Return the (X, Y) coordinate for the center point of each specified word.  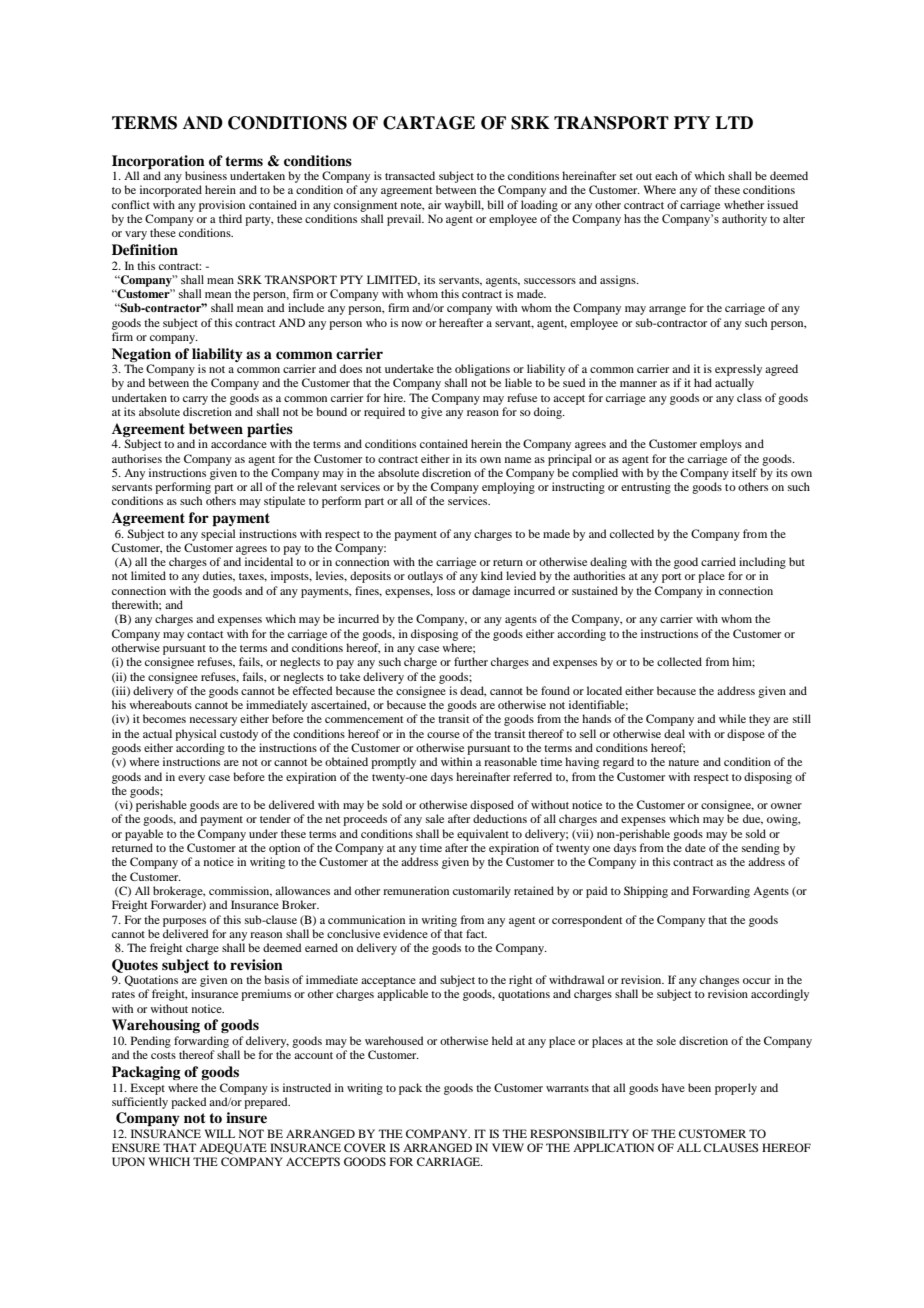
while (732, 718)
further (471, 661)
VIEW (508, 1147)
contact (205, 634)
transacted (410, 175)
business (206, 175)
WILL (220, 1133)
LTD (734, 122)
